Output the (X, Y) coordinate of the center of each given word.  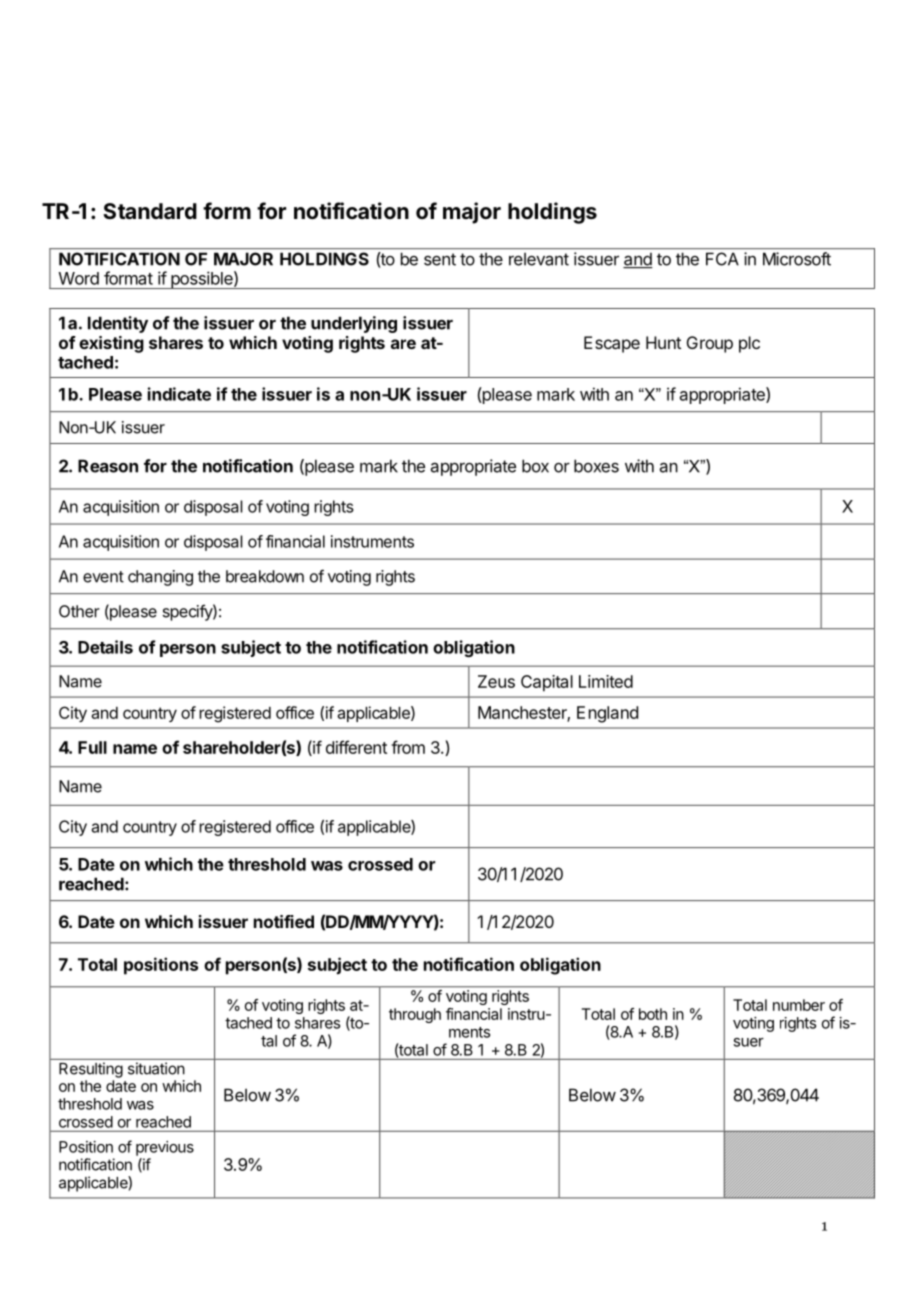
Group (710, 344)
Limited (606, 681)
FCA (722, 259)
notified (284, 921)
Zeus (496, 681)
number (799, 1005)
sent (440, 259)
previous (165, 1148)
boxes (596, 466)
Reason (108, 466)
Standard (150, 211)
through (415, 1015)
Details (105, 647)
